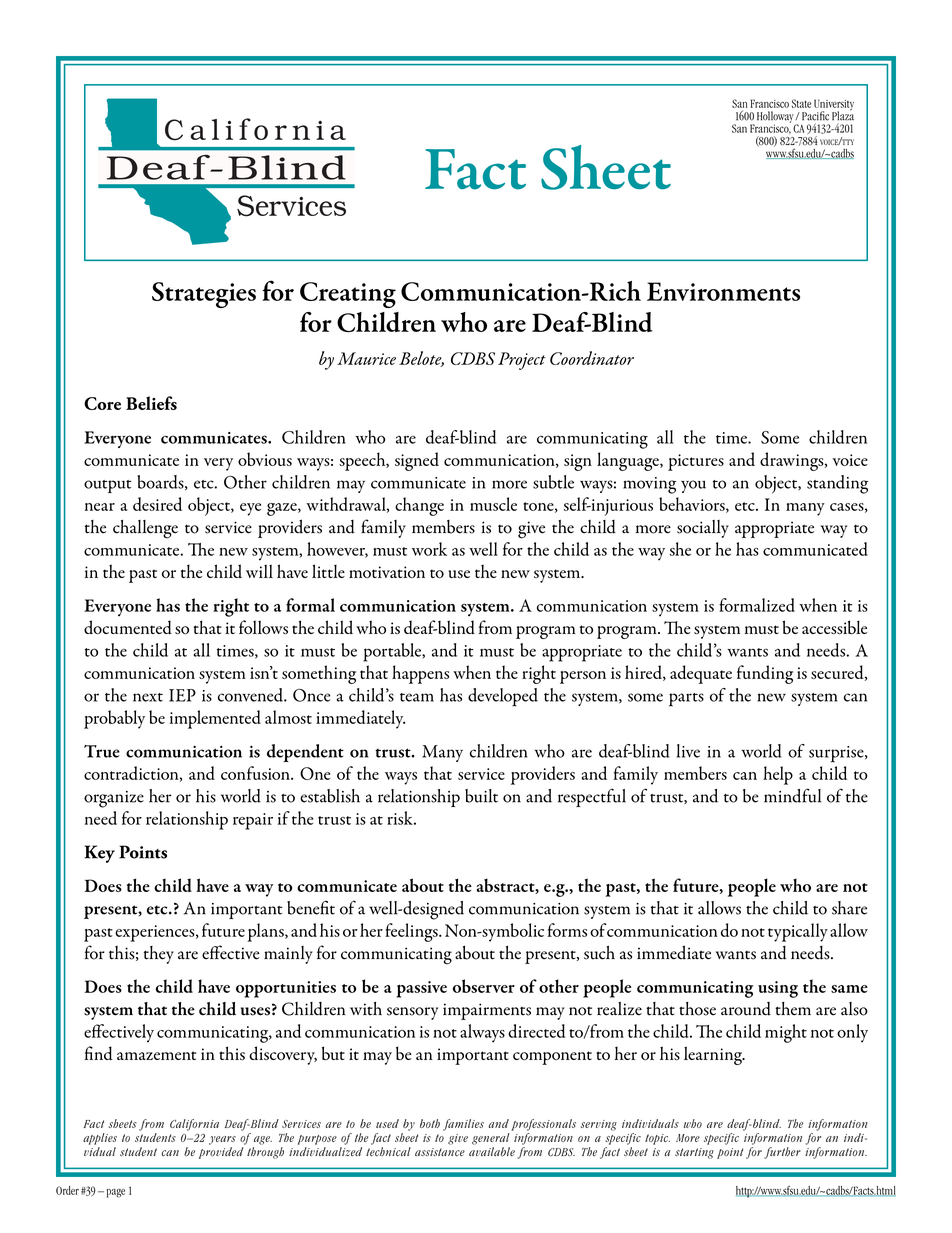 This screenshot has height=1233, width=952. Describe the element at coordinates (440, 1152) in the screenshot. I see `assistance` at that location.
